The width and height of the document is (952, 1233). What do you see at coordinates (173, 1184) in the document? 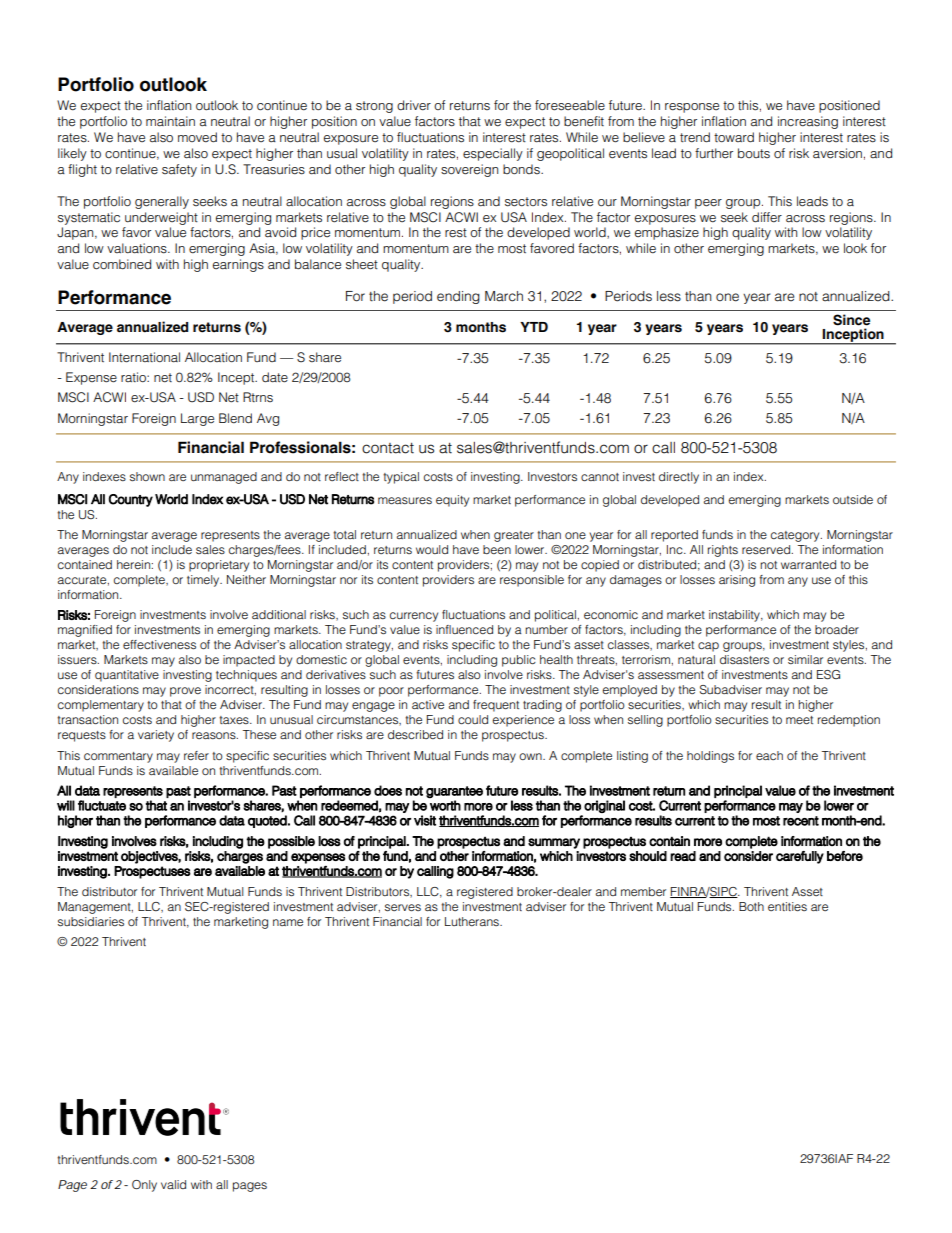
I see `valid` at bounding box center [173, 1184].
